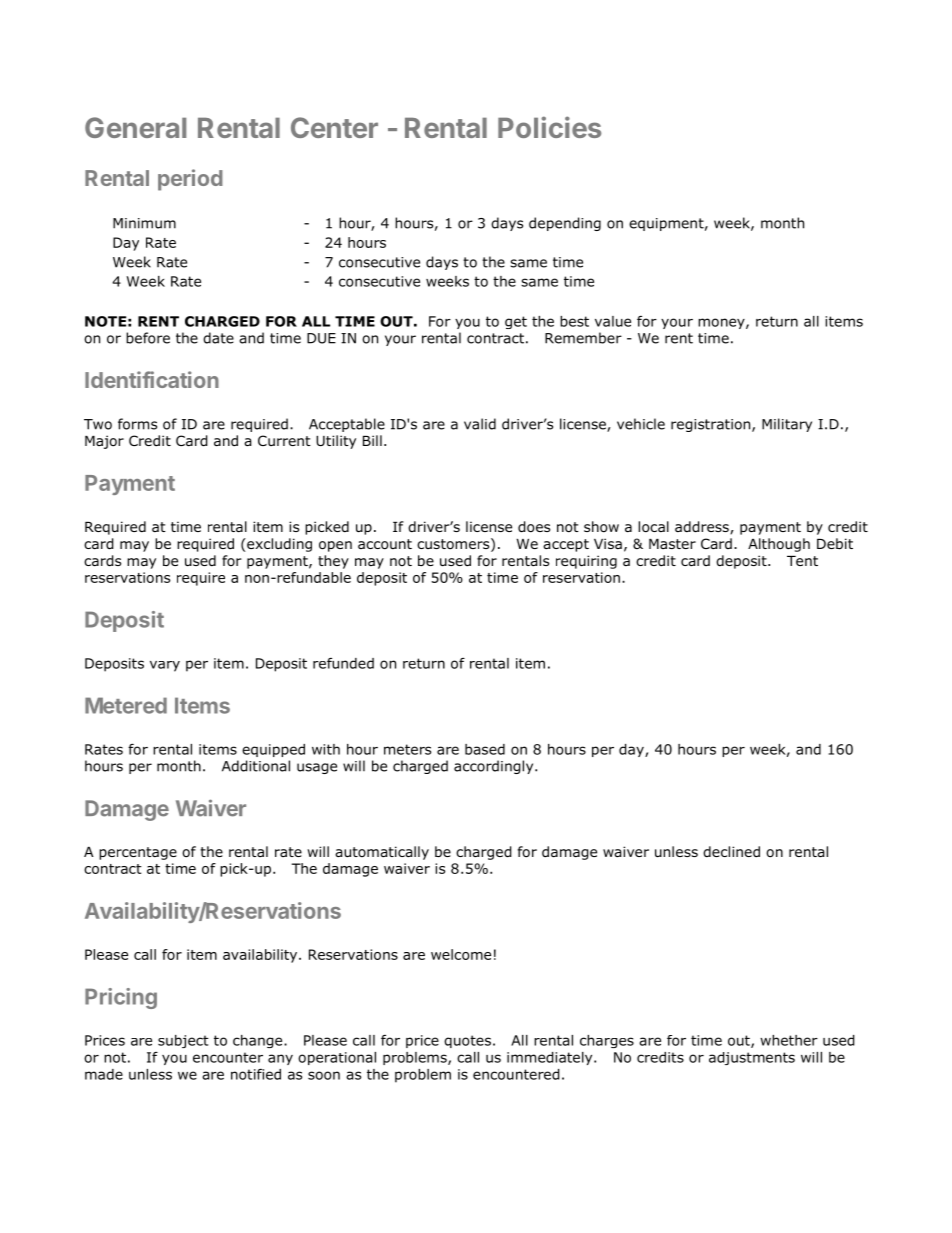 The width and height of the image is (952, 1233). What do you see at coordinates (385, 544) in the image?
I see `account` at bounding box center [385, 544].
